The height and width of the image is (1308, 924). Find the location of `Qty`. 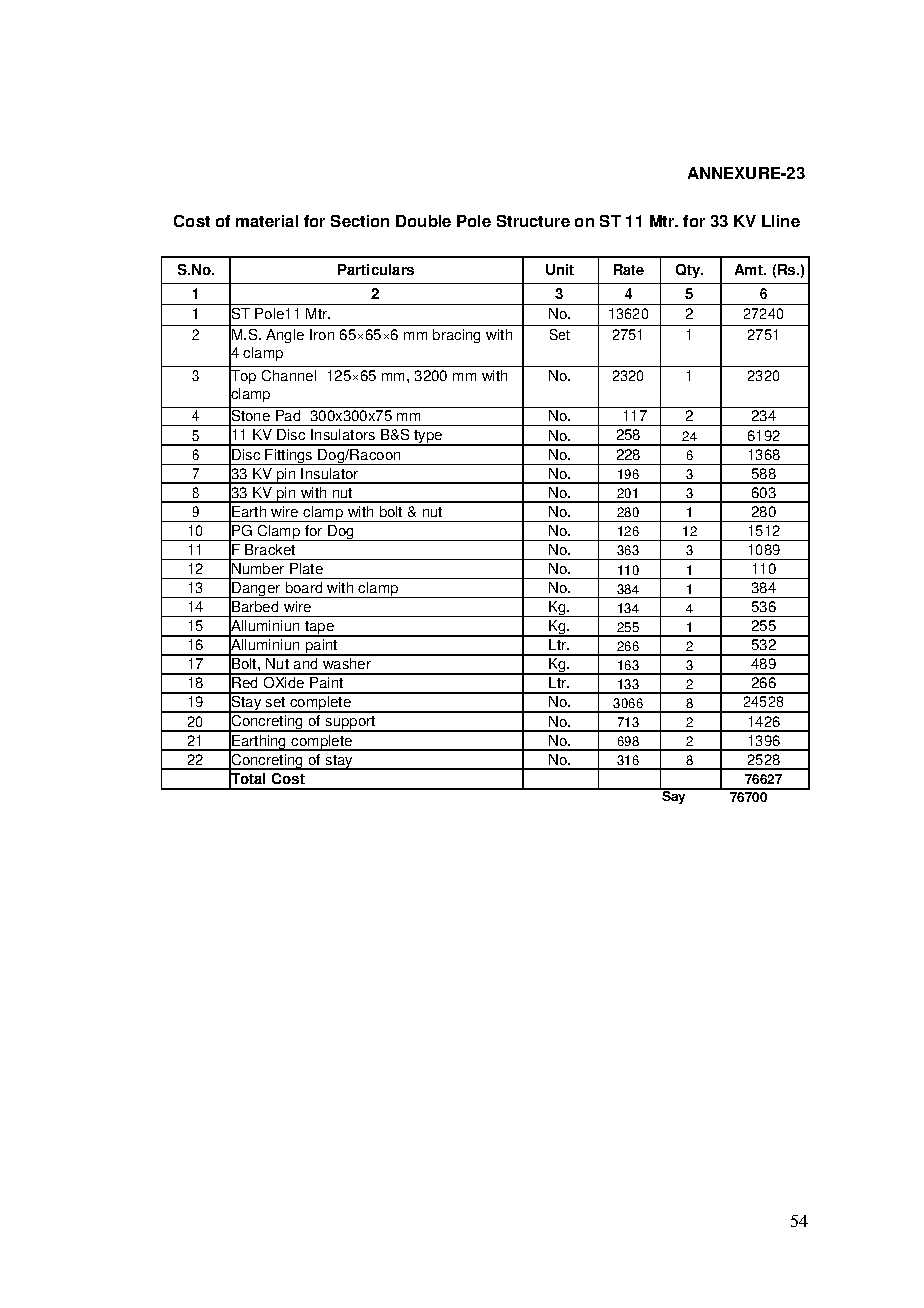

Qty is located at coordinates (689, 271).
